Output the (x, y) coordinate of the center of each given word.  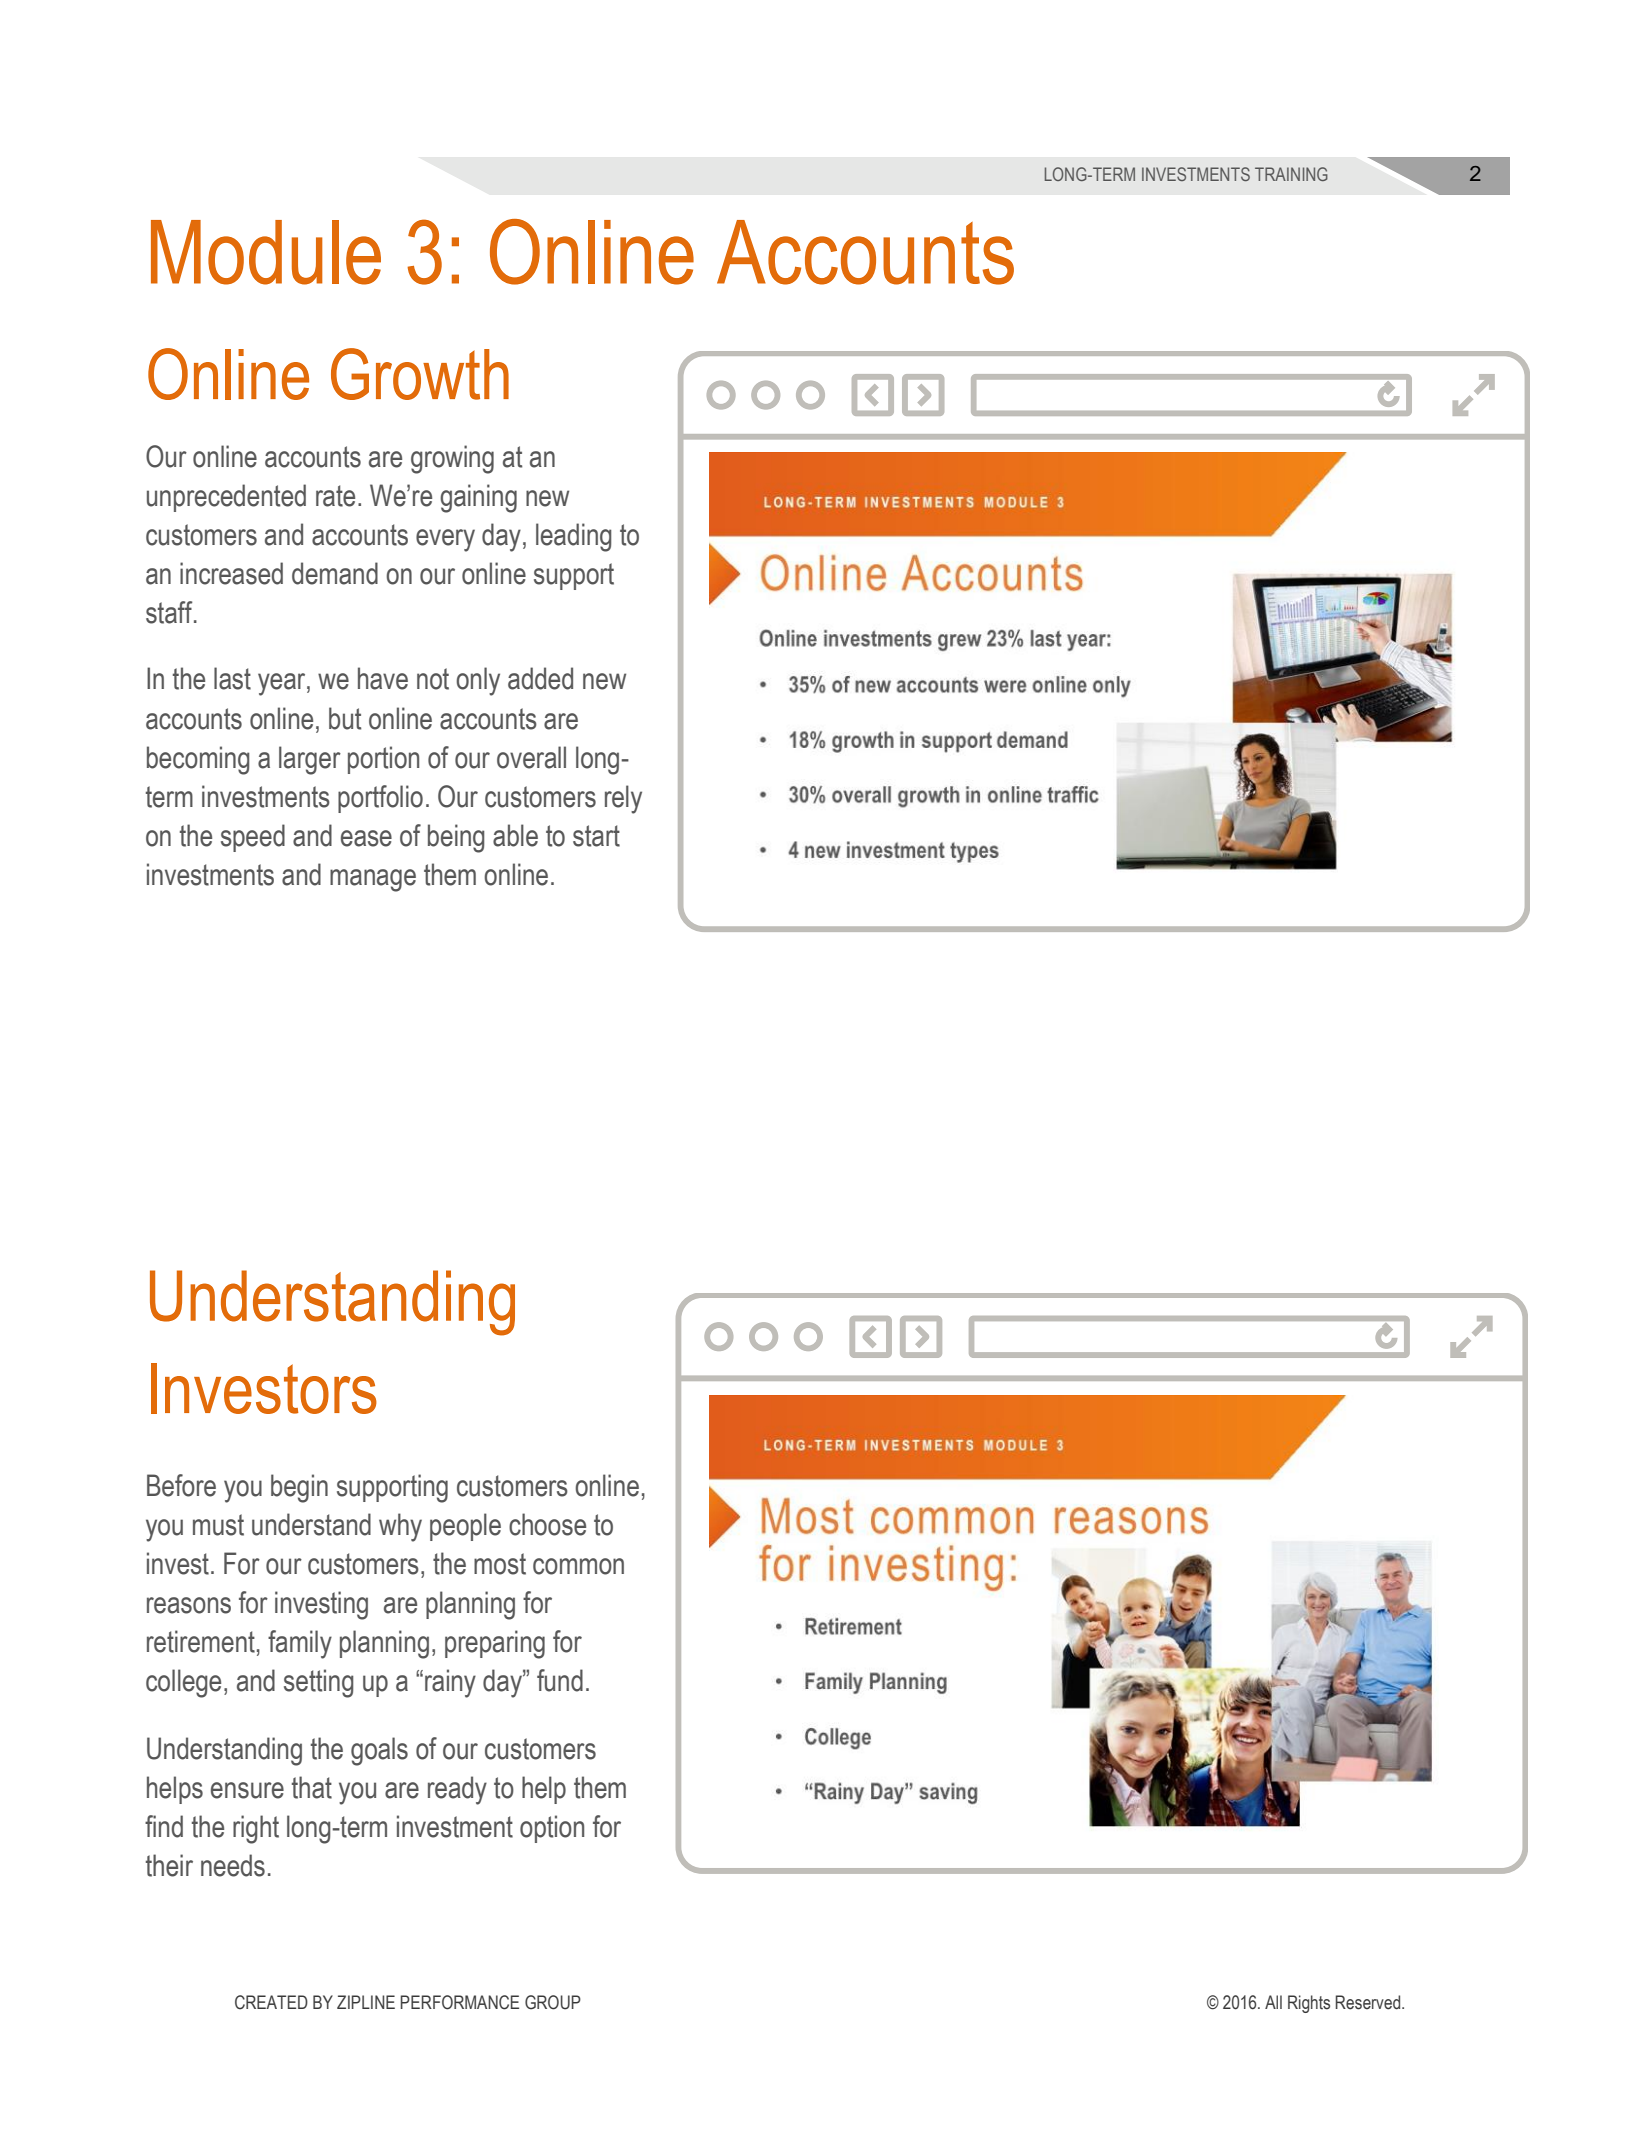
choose (547, 1524)
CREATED (271, 2002)
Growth (420, 374)
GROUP (553, 2002)
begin (299, 1488)
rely (623, 799)
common (578, 1566)
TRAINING (1291, 174)
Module (266, 252)
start (596, 836)
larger (310, 760)
